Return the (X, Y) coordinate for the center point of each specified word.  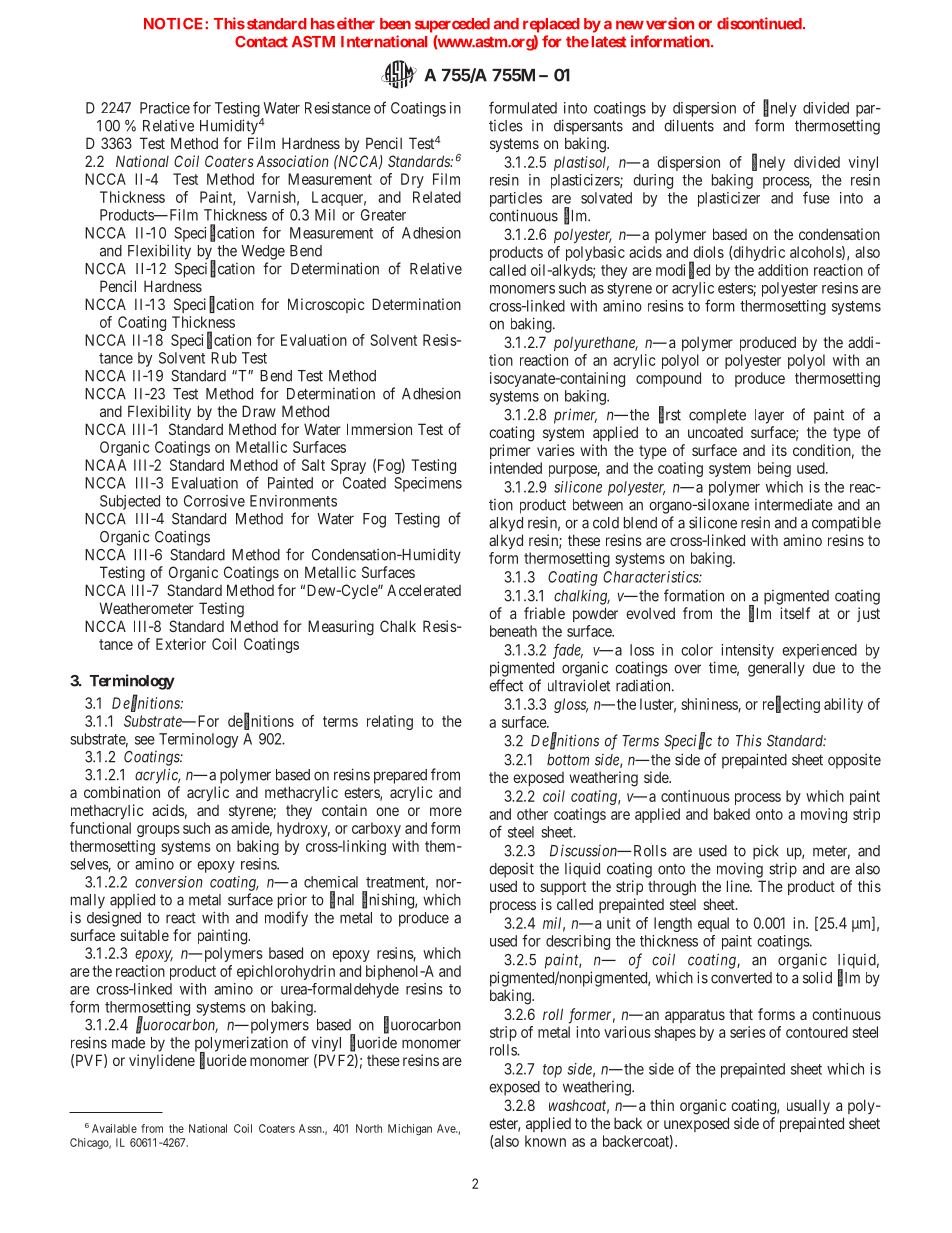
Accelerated (424, 590)
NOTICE (175, 24)
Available (114, 1128)
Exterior (181, 644)
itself (795, 613)
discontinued (760, 23)
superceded (452, 25)
